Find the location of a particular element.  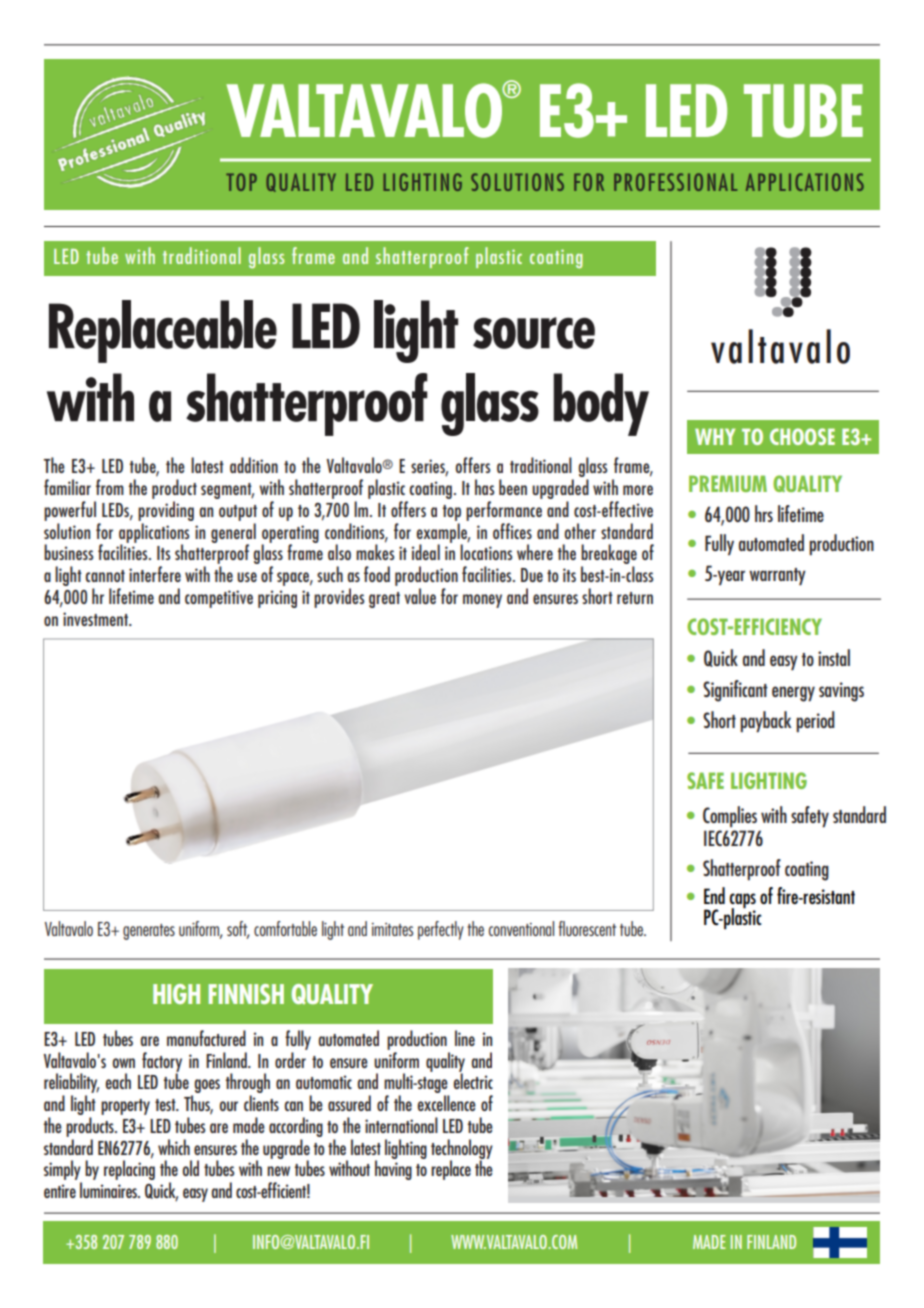

technology is located at coordinates (462, 1150).
